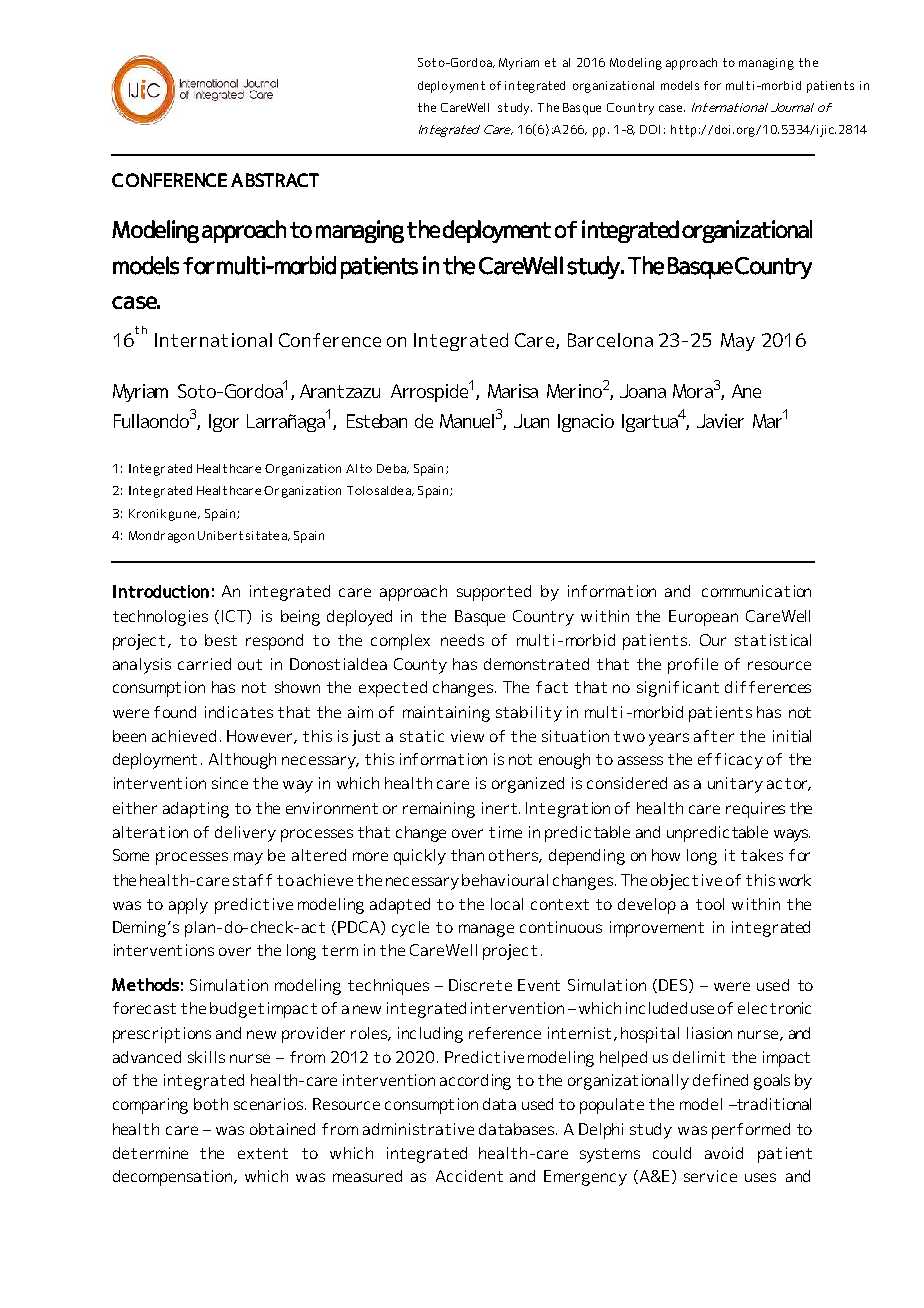  I want to click on Ane, so click(746, 391).
